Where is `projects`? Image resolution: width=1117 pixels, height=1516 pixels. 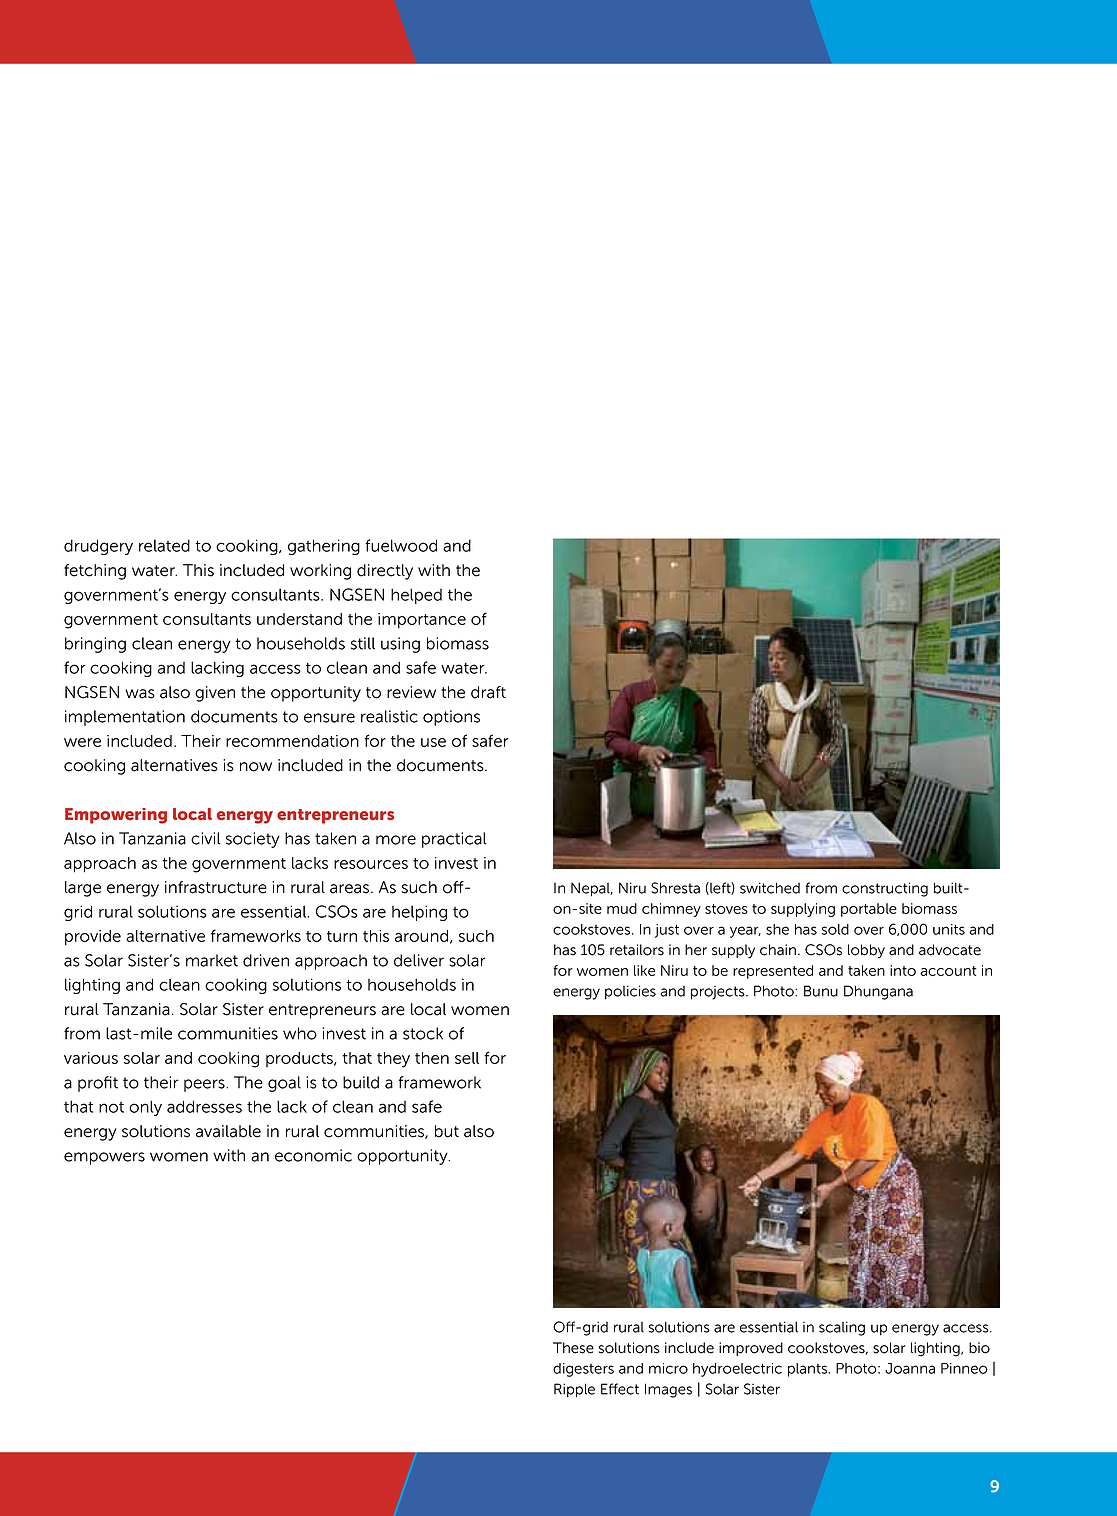 projects is located at coordinates (719, 993).
